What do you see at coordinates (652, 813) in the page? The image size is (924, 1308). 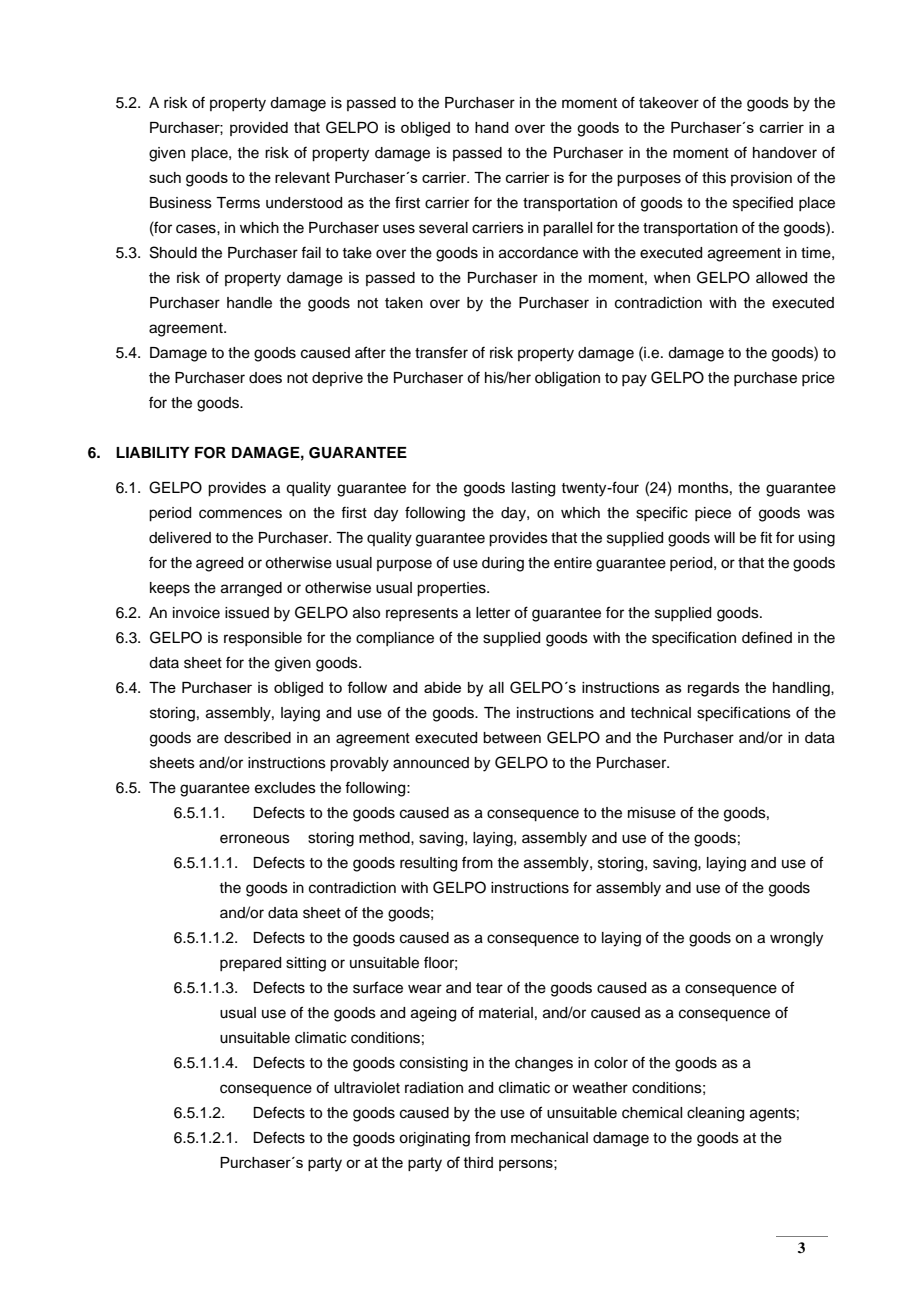 I see `misuse` at bounding box center [652, 813].
